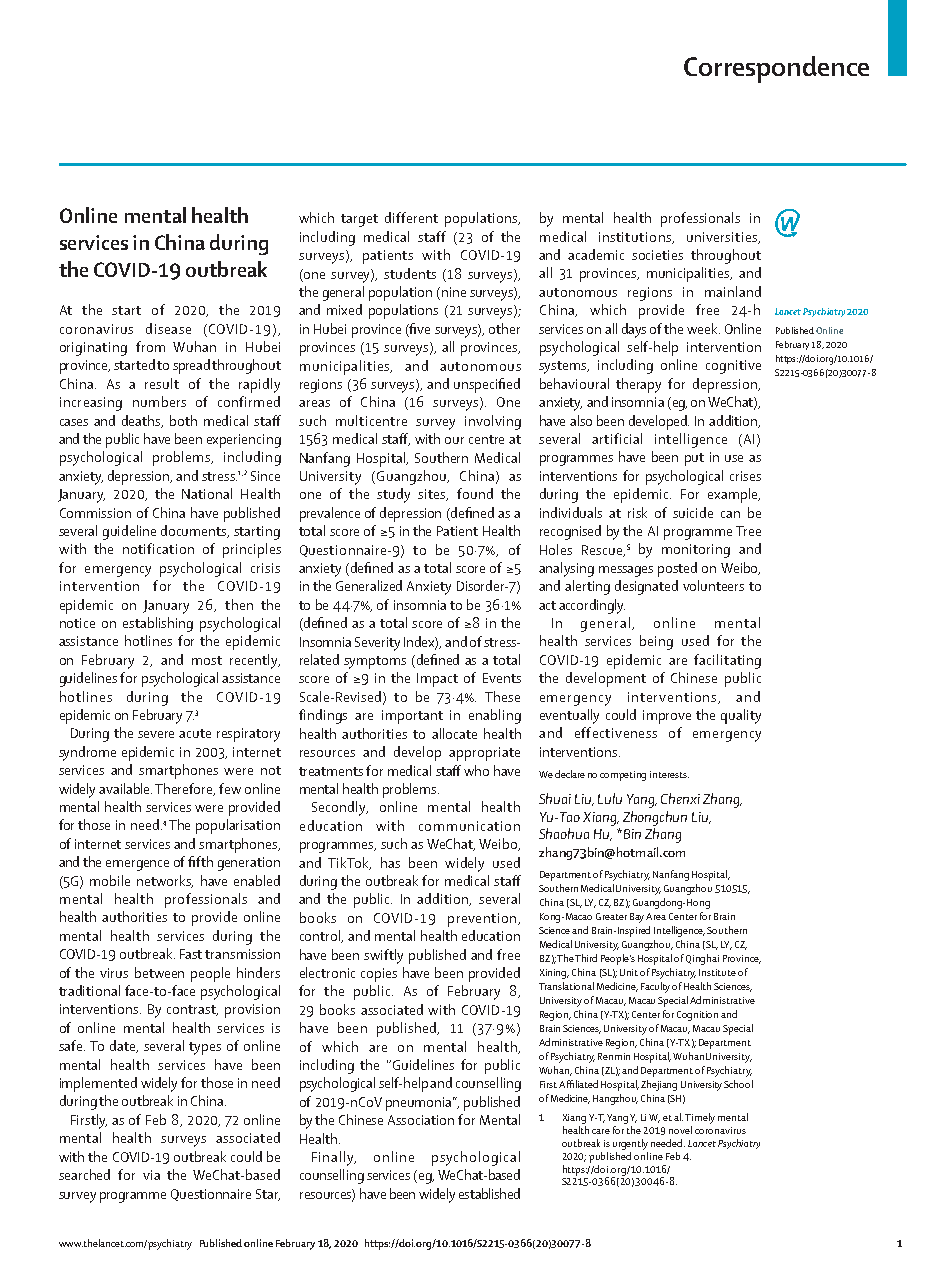 The image size is (952, 1279). I want to click on different, so click(411, 217).
